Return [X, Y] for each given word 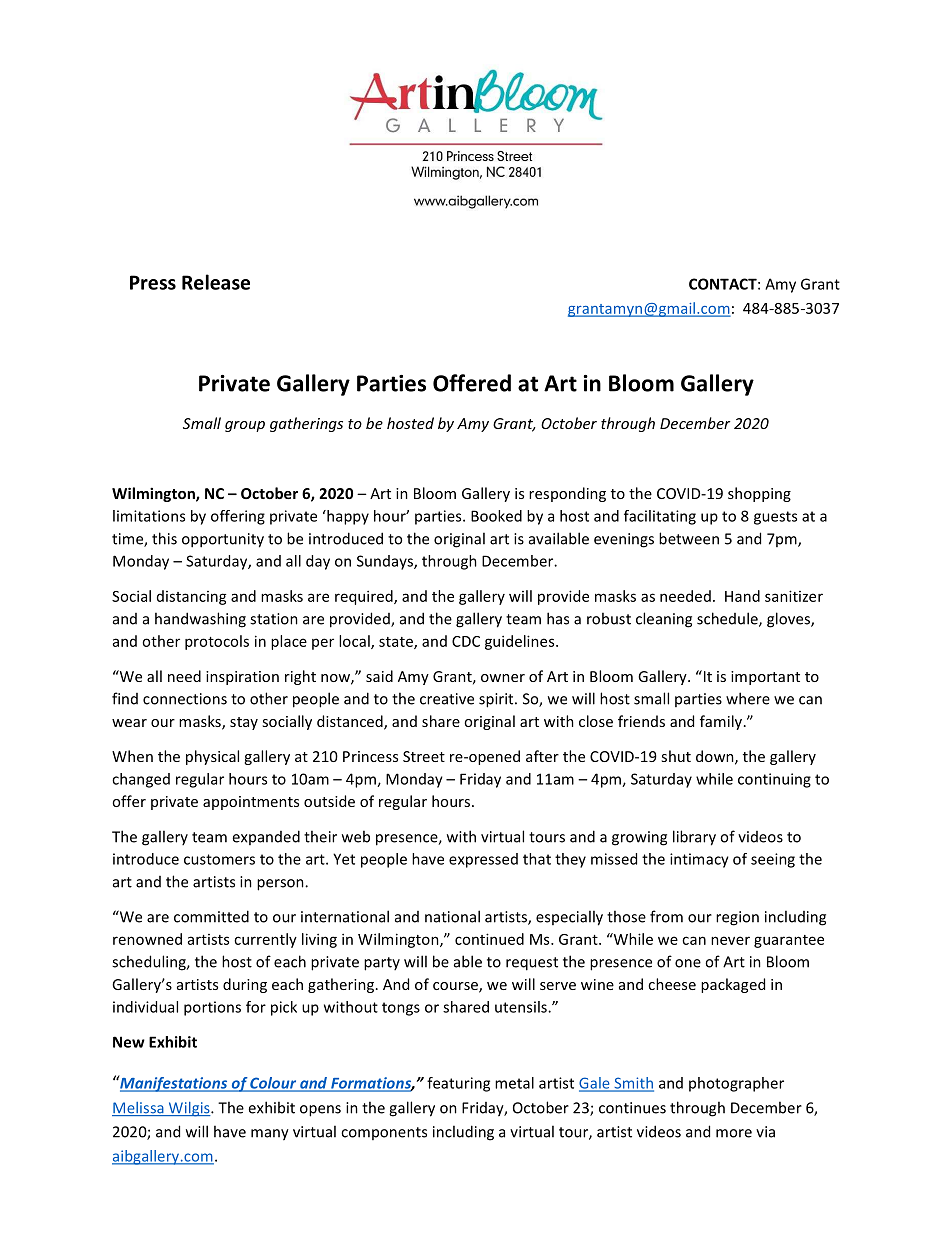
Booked [496, 516]
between [689, 538]
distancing [192, 597]
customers [219, 859]
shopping [759, 494]
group [245, 426]
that [537, 859]
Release [216, 282]
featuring [458, 1084]
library [694, 838]
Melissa [139, 1109]
